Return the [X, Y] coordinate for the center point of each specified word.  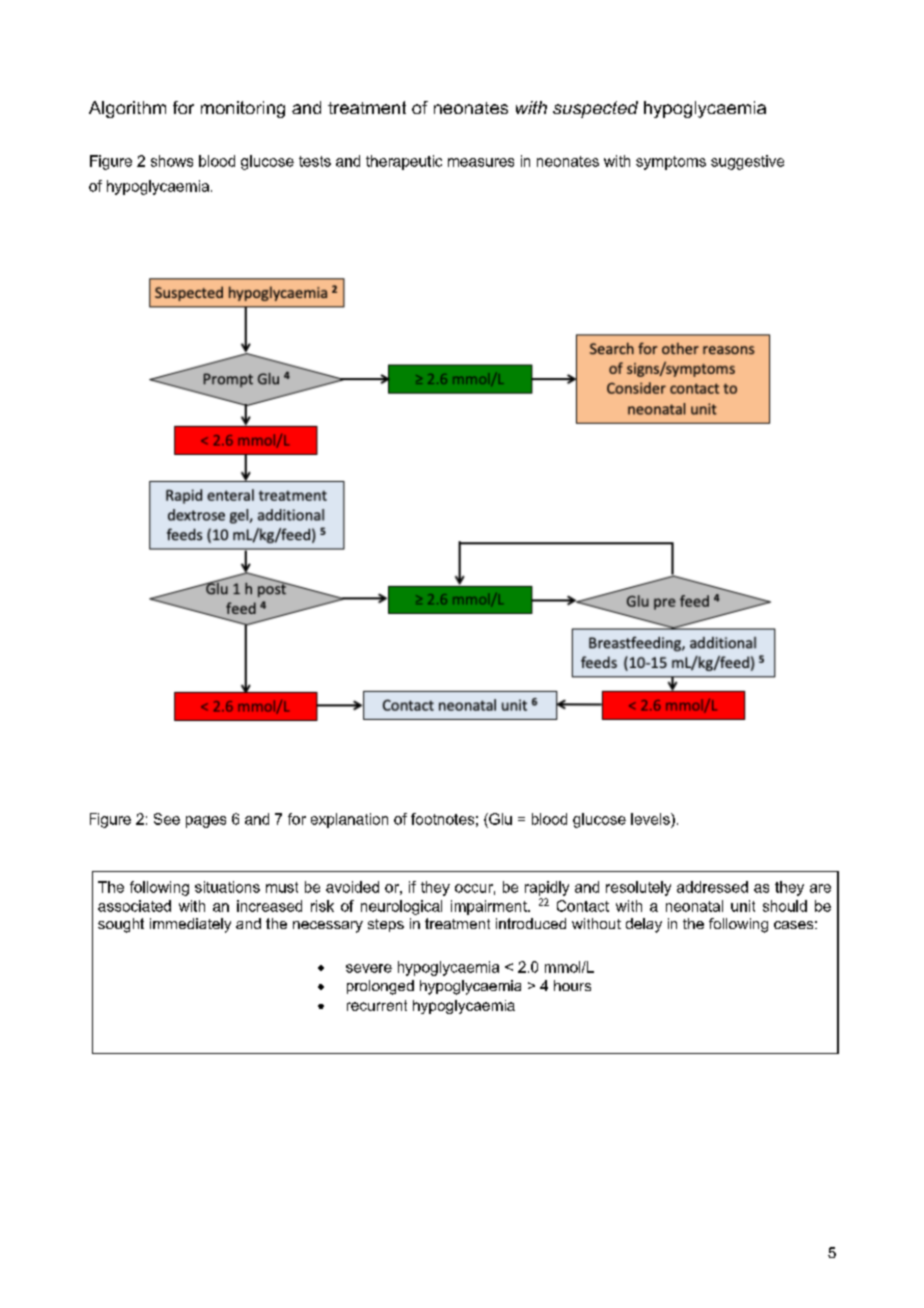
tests [315, 161]
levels [651, 819]
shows [172, 161]
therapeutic [404, 162]
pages [206, 822]
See [167, 819]
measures [481, 162]
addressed [712, 887]
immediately [190, 925]
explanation [349, 820]
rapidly [547, 888]
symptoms [671, 163]
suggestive [747, 162]
